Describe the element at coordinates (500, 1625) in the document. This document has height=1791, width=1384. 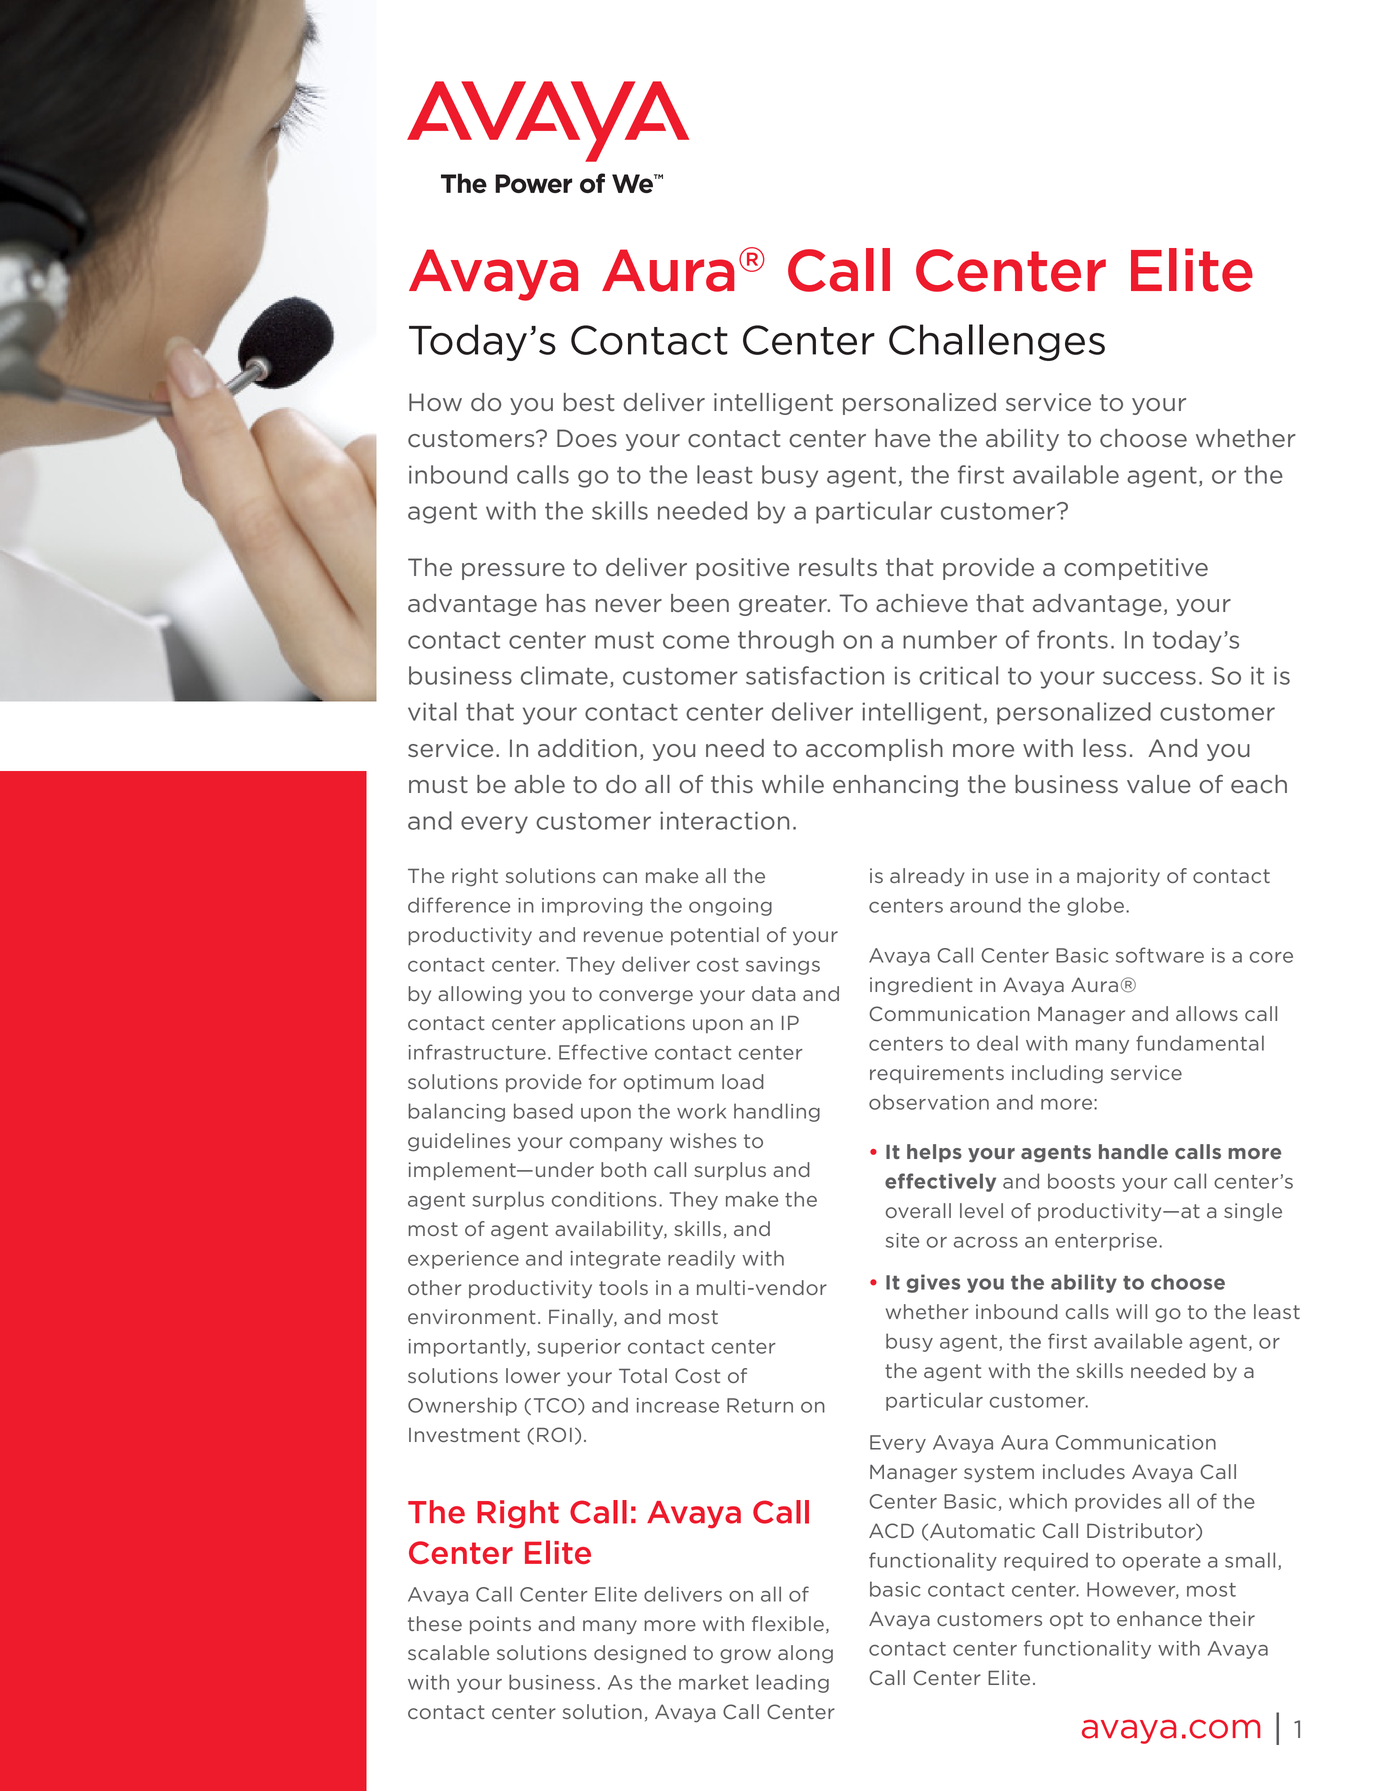
I see `points` at that location.
